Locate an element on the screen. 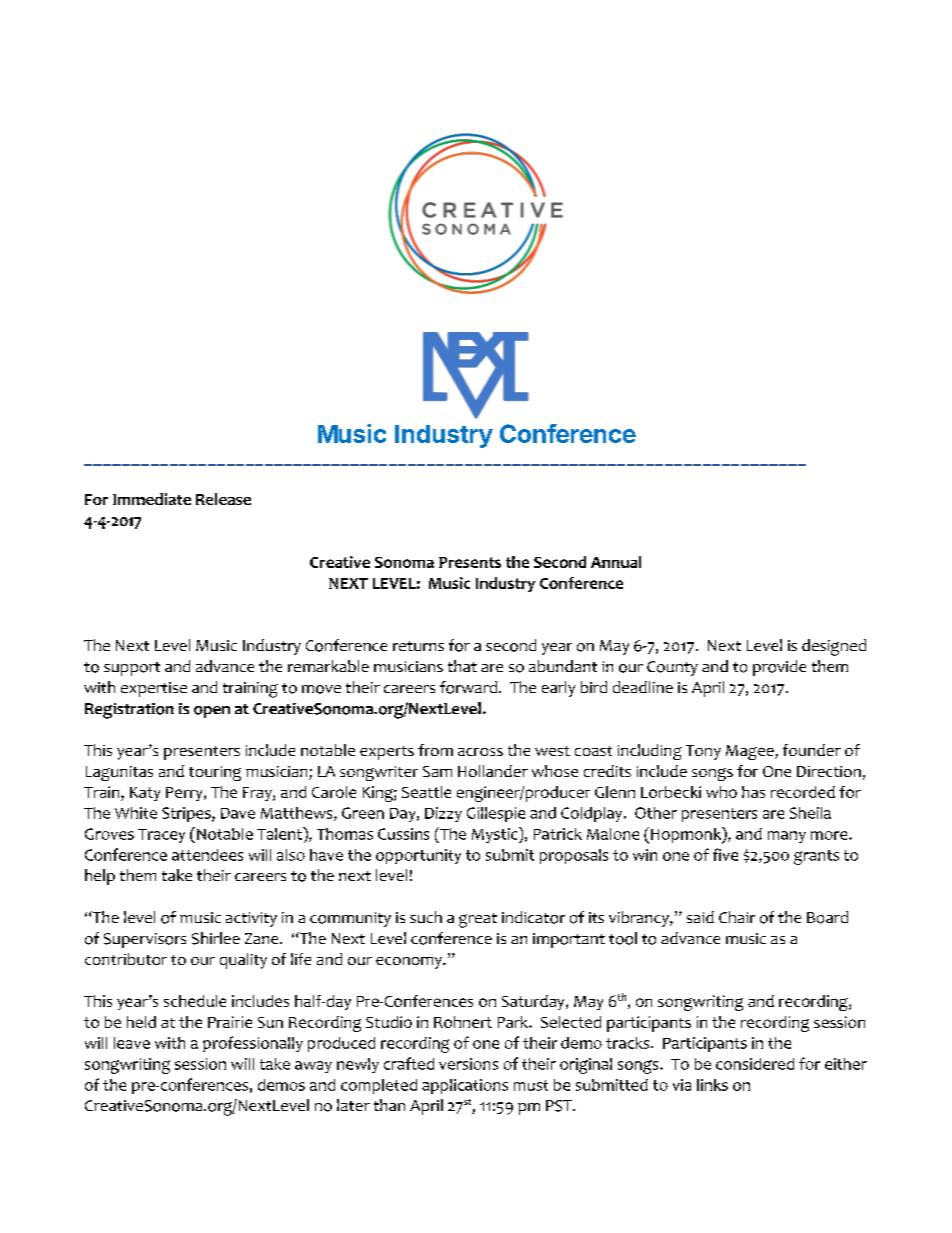  forward is located at coordinates (470, 687).
